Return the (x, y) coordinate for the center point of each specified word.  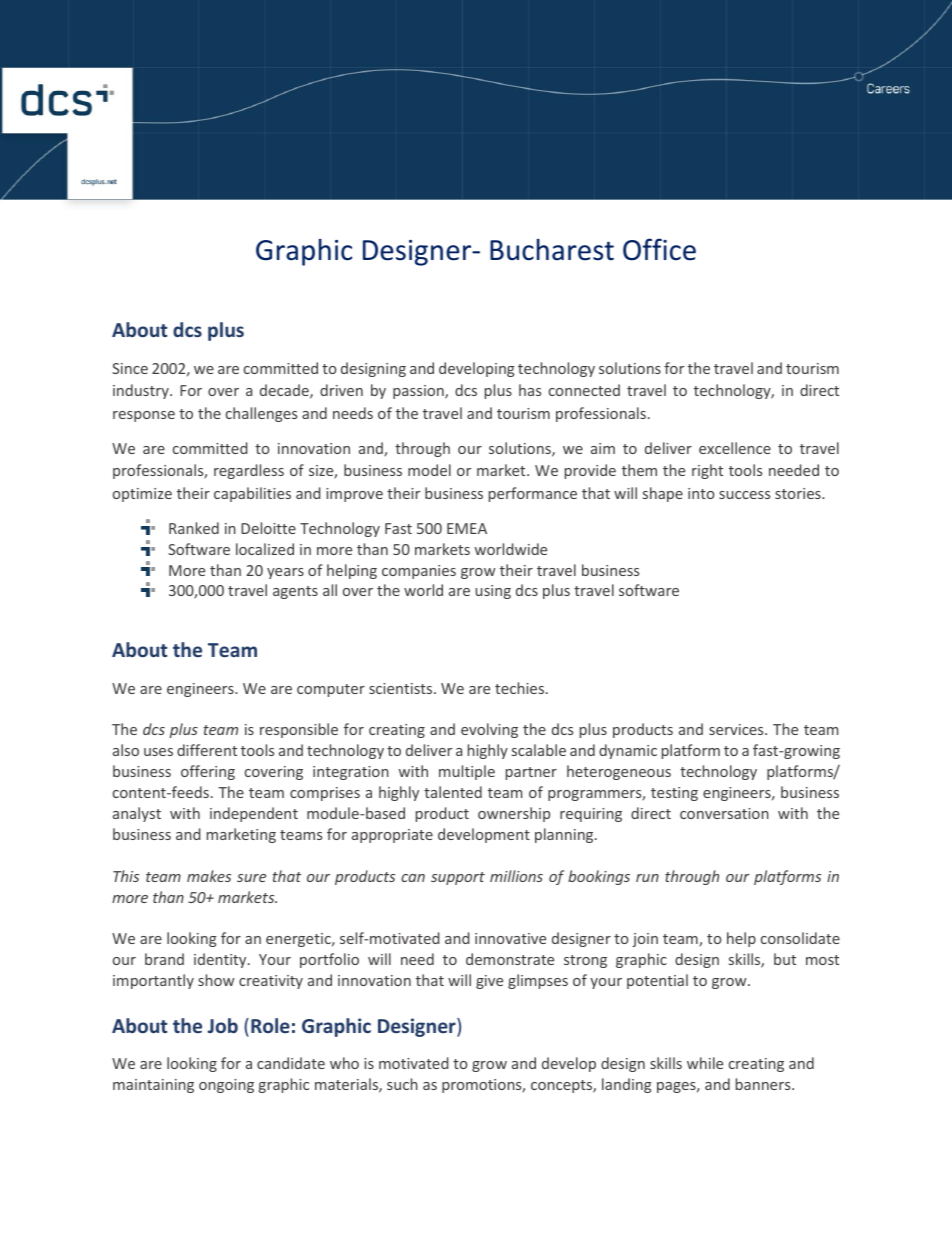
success (744, 495)
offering (208, 772)
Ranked (194, 528)
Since (130, 368)
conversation (724, 813)
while (705, 1063)
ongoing (226, 1086)
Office (659, 249)
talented (453, 792)
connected (584, 390)
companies (419, 572)
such (402, 1084)
